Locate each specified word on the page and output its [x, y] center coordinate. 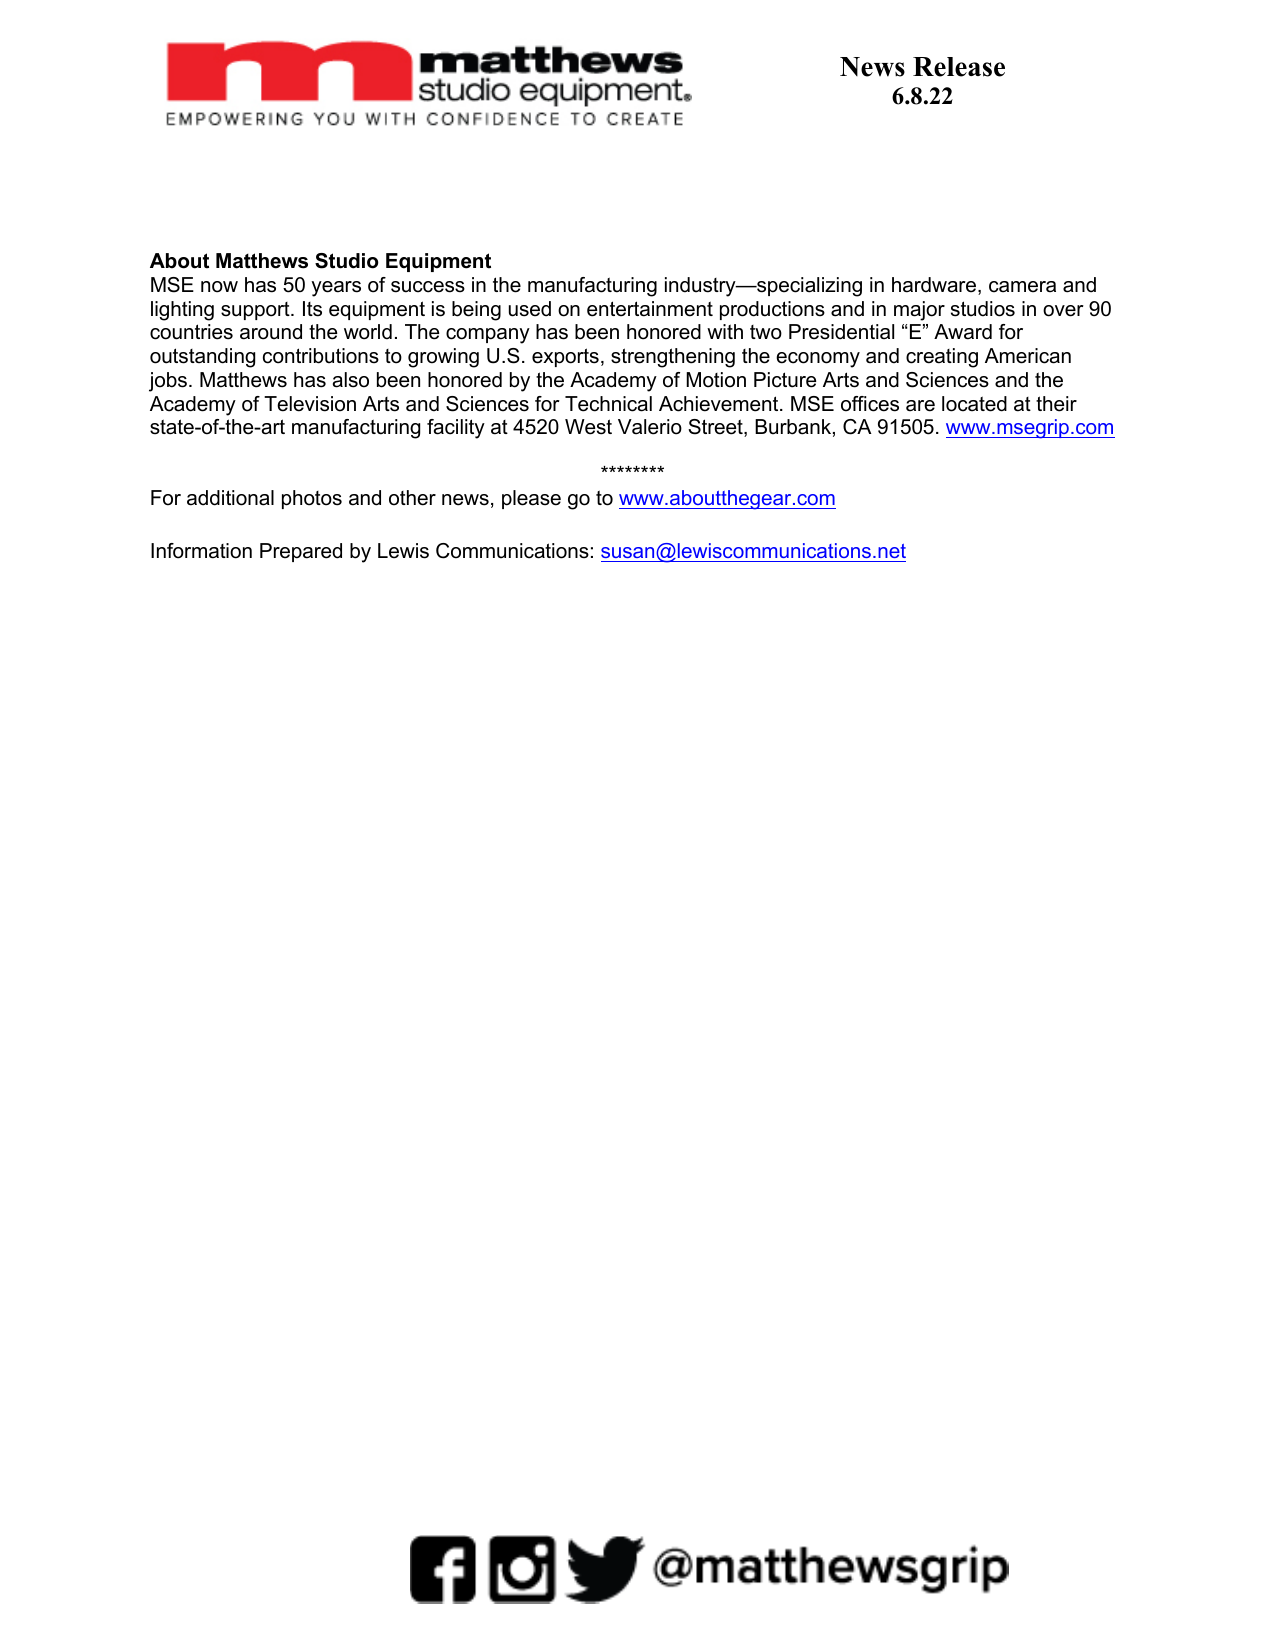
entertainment [650, 309]
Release [959, 67]
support [256, 311]
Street [716, 428]
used [530, 309]
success [428, 287]
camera [1022, 287]
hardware [935, 286]
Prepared [301, 552]
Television [310, 404]
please [531, 499]
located [974, 404]
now [219, 287]
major [919, 311]
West [588, 427]
